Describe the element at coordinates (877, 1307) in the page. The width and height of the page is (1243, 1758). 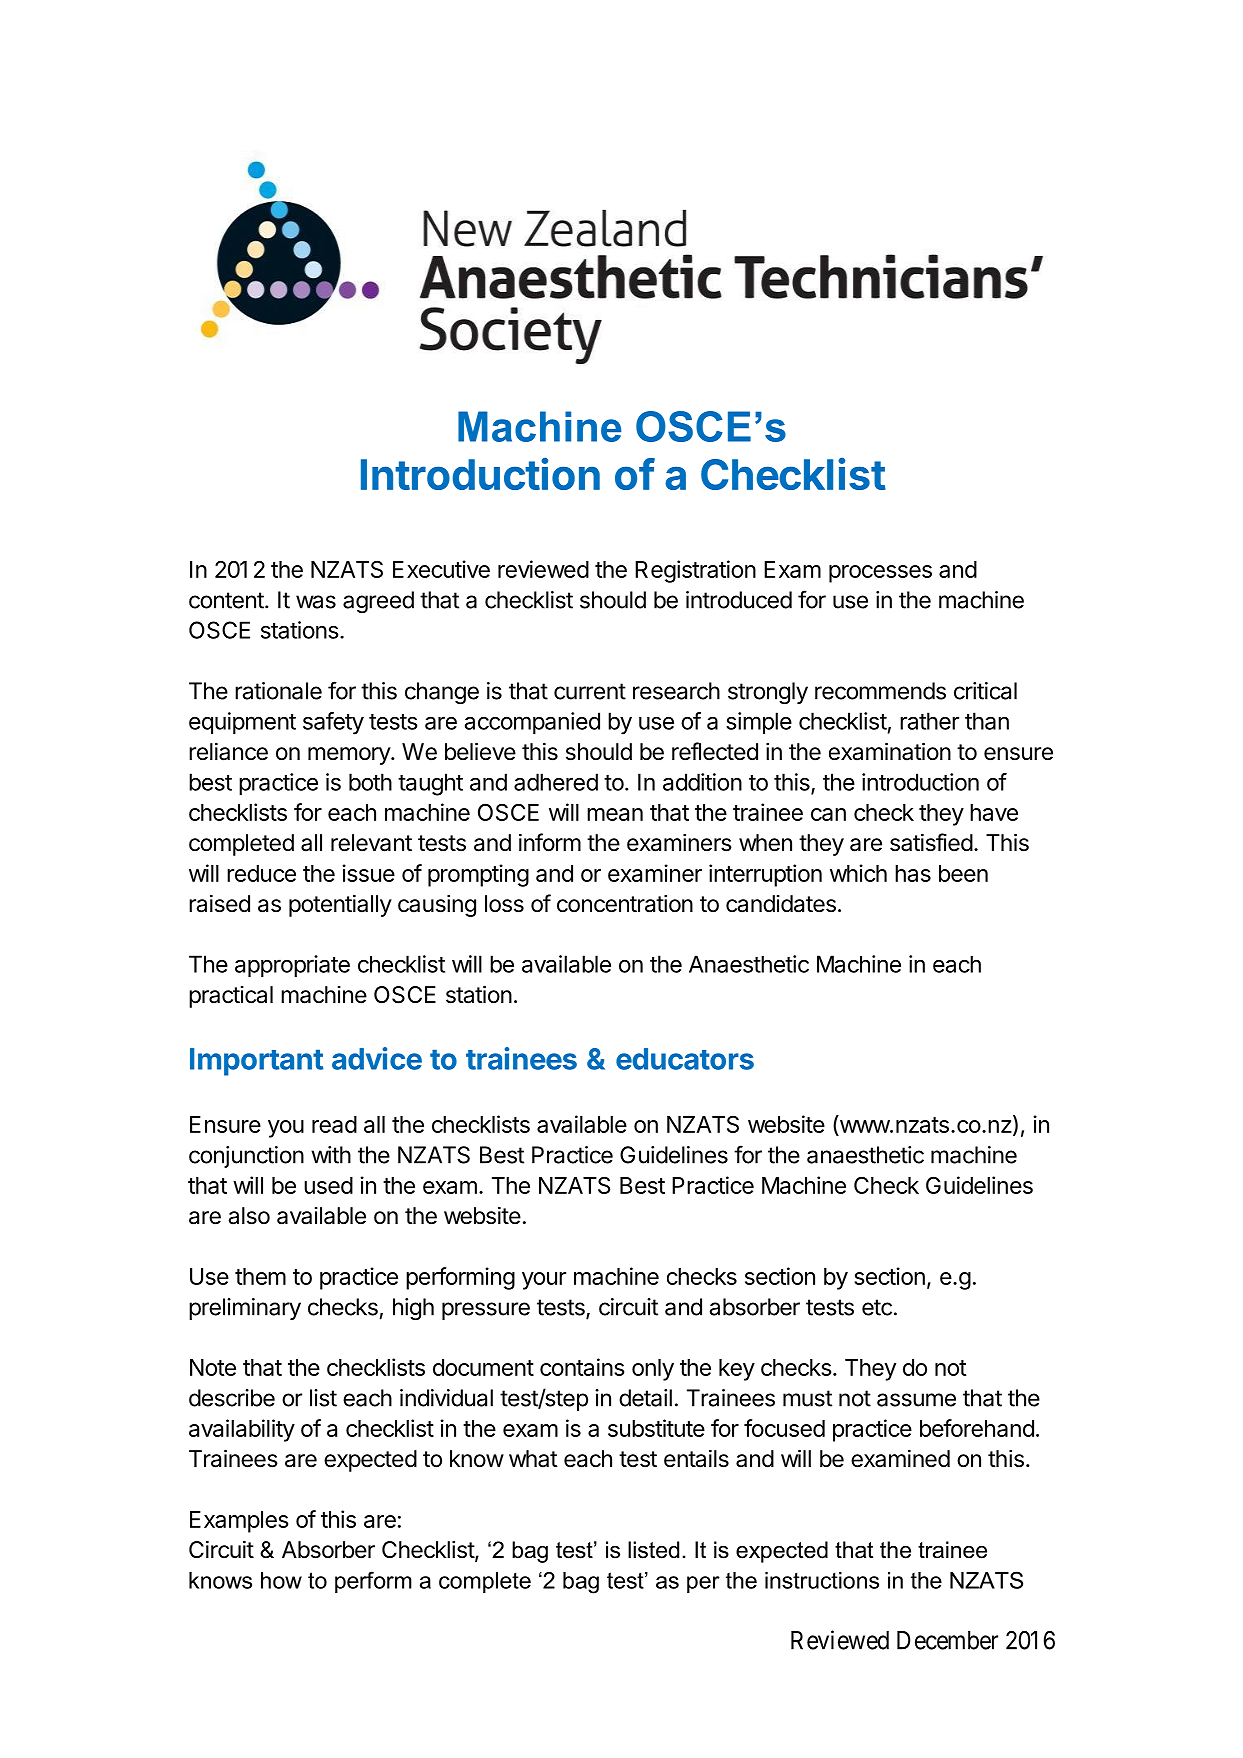
I see `etc` at that location.
